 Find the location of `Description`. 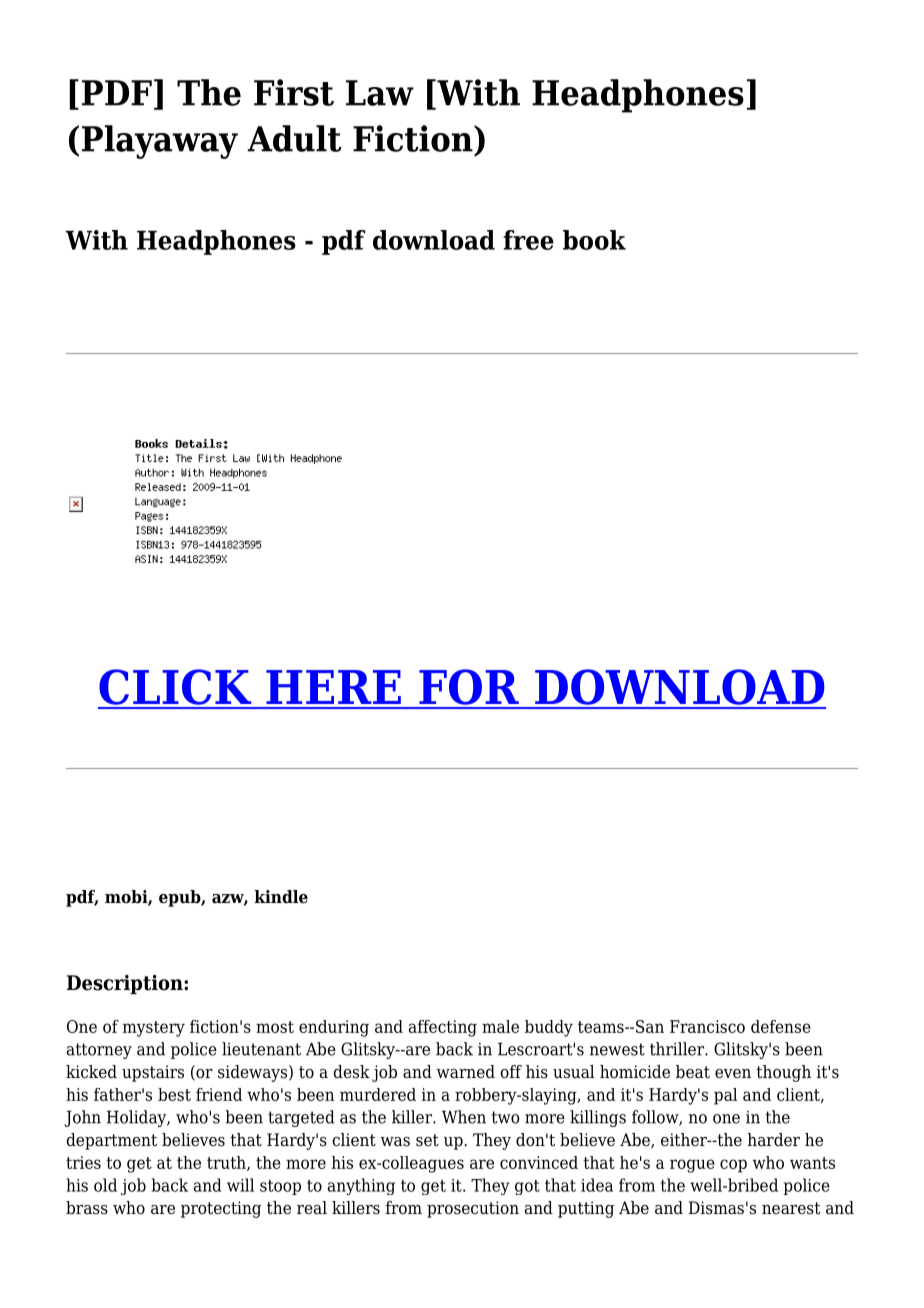

Description is located at coordinates (126, 984).
